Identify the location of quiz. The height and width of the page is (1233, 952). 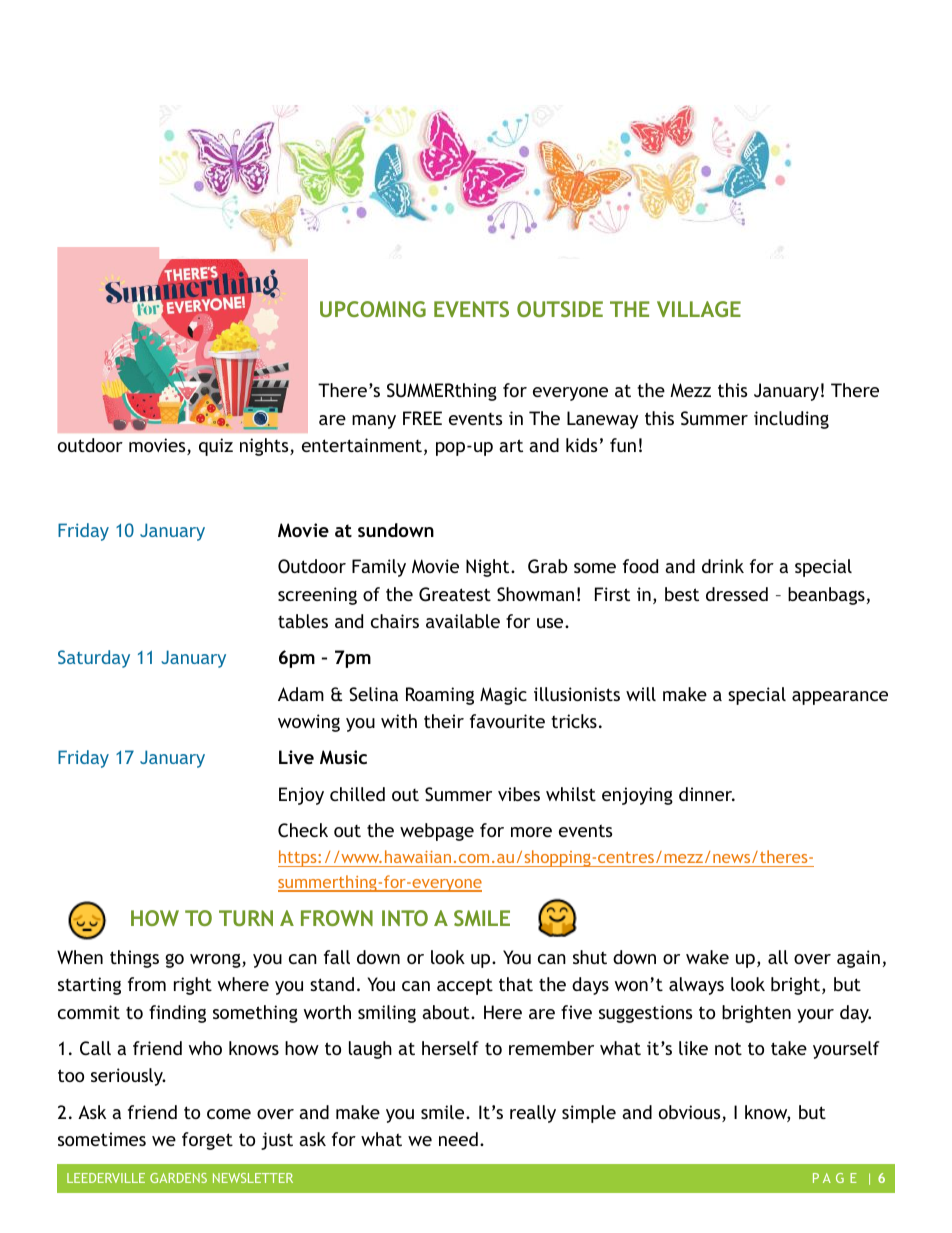
(216, 447).
